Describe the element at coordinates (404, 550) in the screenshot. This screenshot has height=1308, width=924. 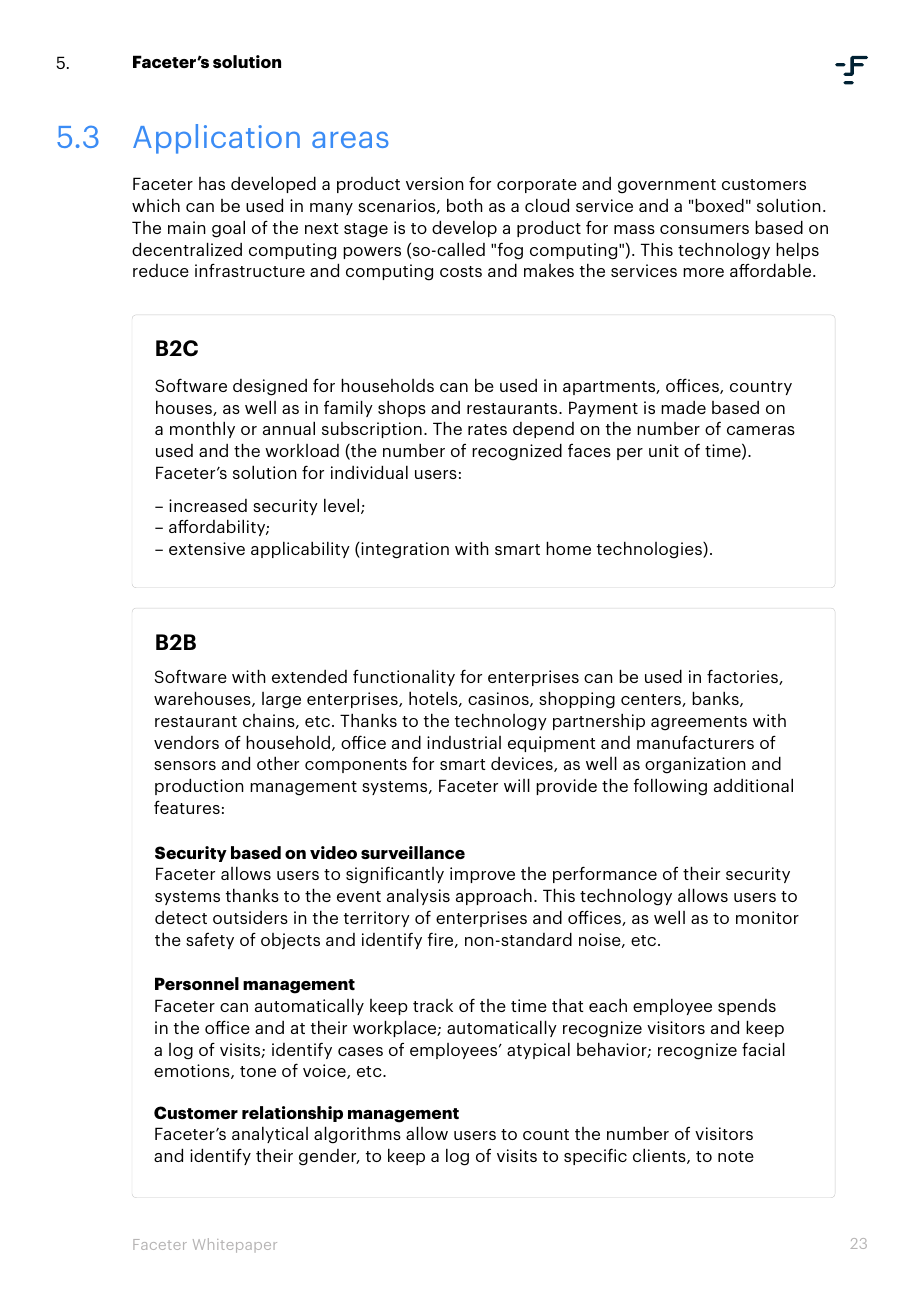
I see `integration` at that location.
